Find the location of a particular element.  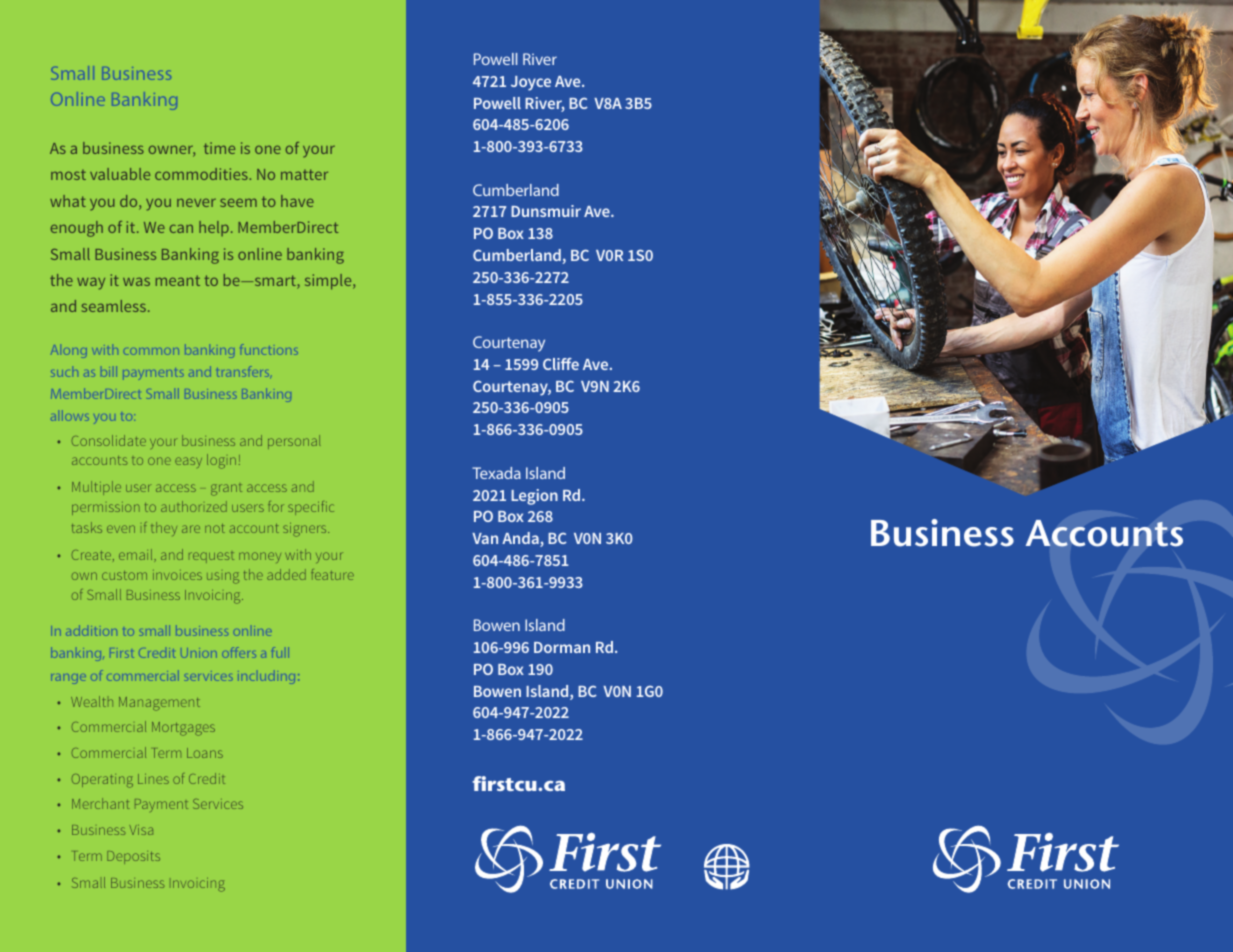

Joyce is located at coordinates (531, 83).
